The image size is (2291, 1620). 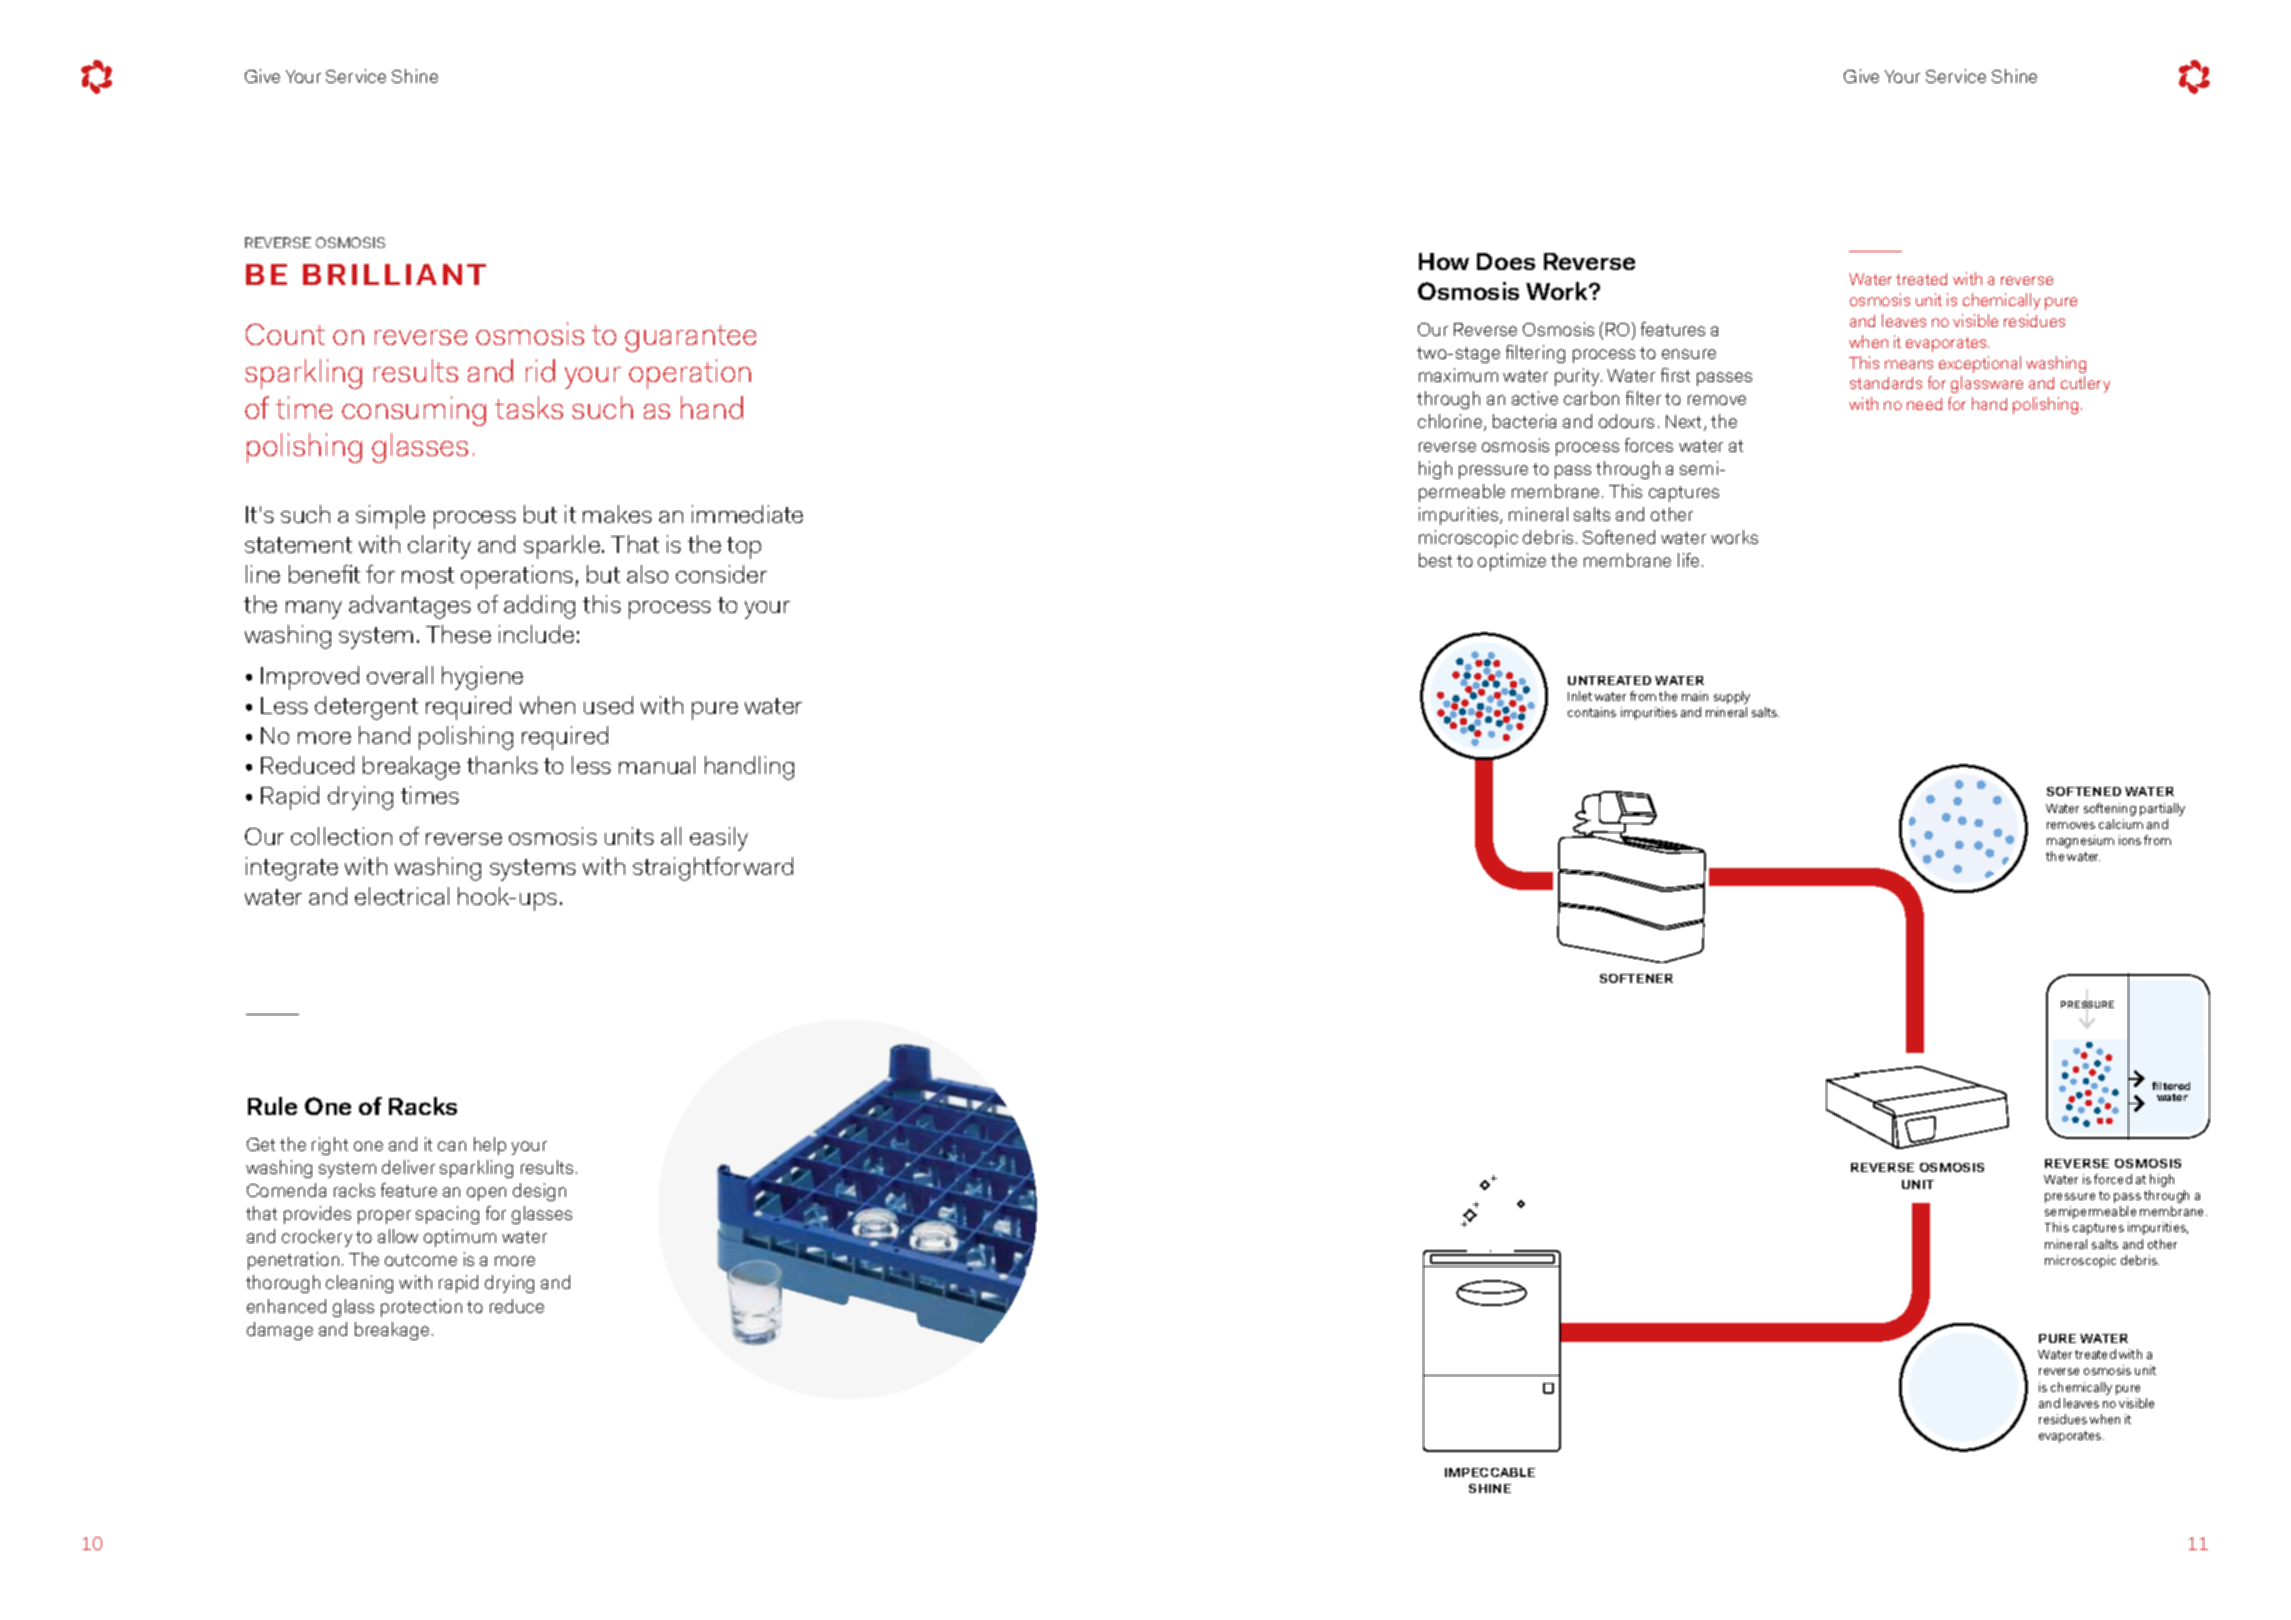 What do you see at coordinates (1444, 261) in the screenshot?
I see `How` at bounding box center [1444, 261].
